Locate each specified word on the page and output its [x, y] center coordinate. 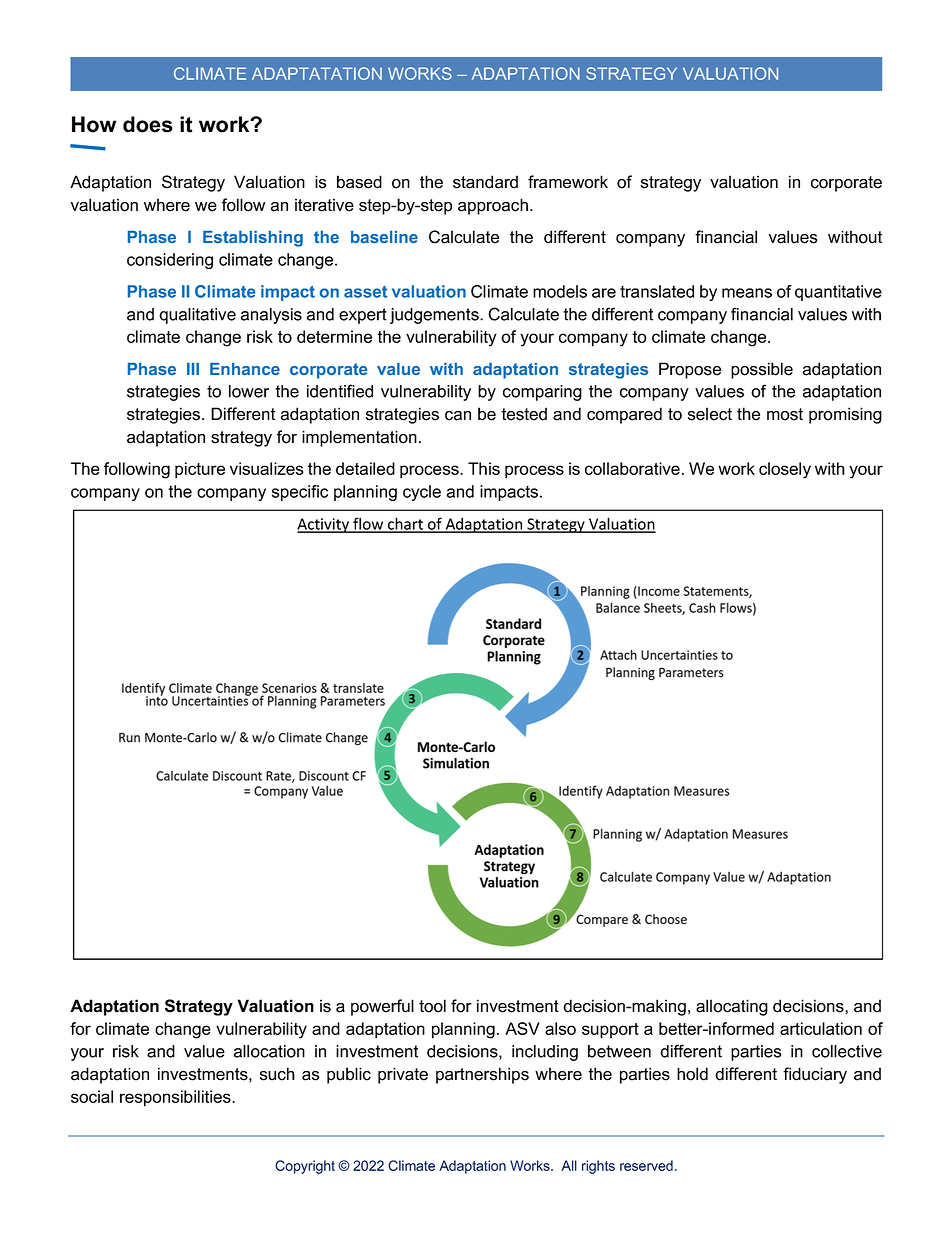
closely [785, 470]
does [148, 124]
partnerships [482, 1075]
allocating [732, 1007]
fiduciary [815, 1075]
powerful [382, 1007]
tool [432, 1006]
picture [200, 470]
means [747, 293]
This [484, 468]
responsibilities [176, 1098]
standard [485, 182]
